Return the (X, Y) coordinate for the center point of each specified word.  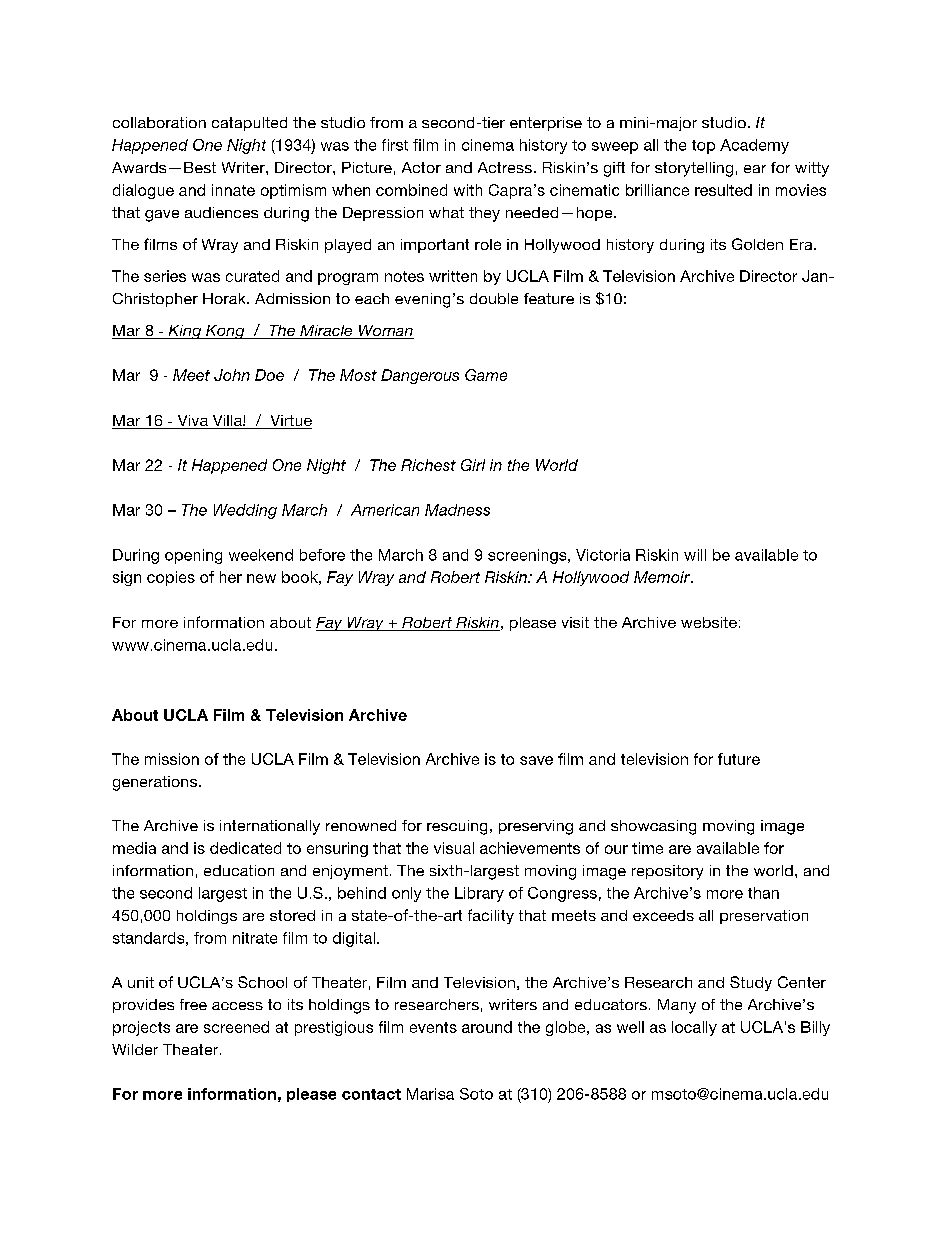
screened (236, 1027)
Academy (754, 146)
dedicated (245, 848)
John (232, 375)
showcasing (653, 827)
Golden (757, 244)
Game (486, 375)
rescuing (457, 827)
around (487, 1027)
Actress (505, 167)
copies (171, 578)
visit (575, 622)
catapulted (249, 124)
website (709, 622)
